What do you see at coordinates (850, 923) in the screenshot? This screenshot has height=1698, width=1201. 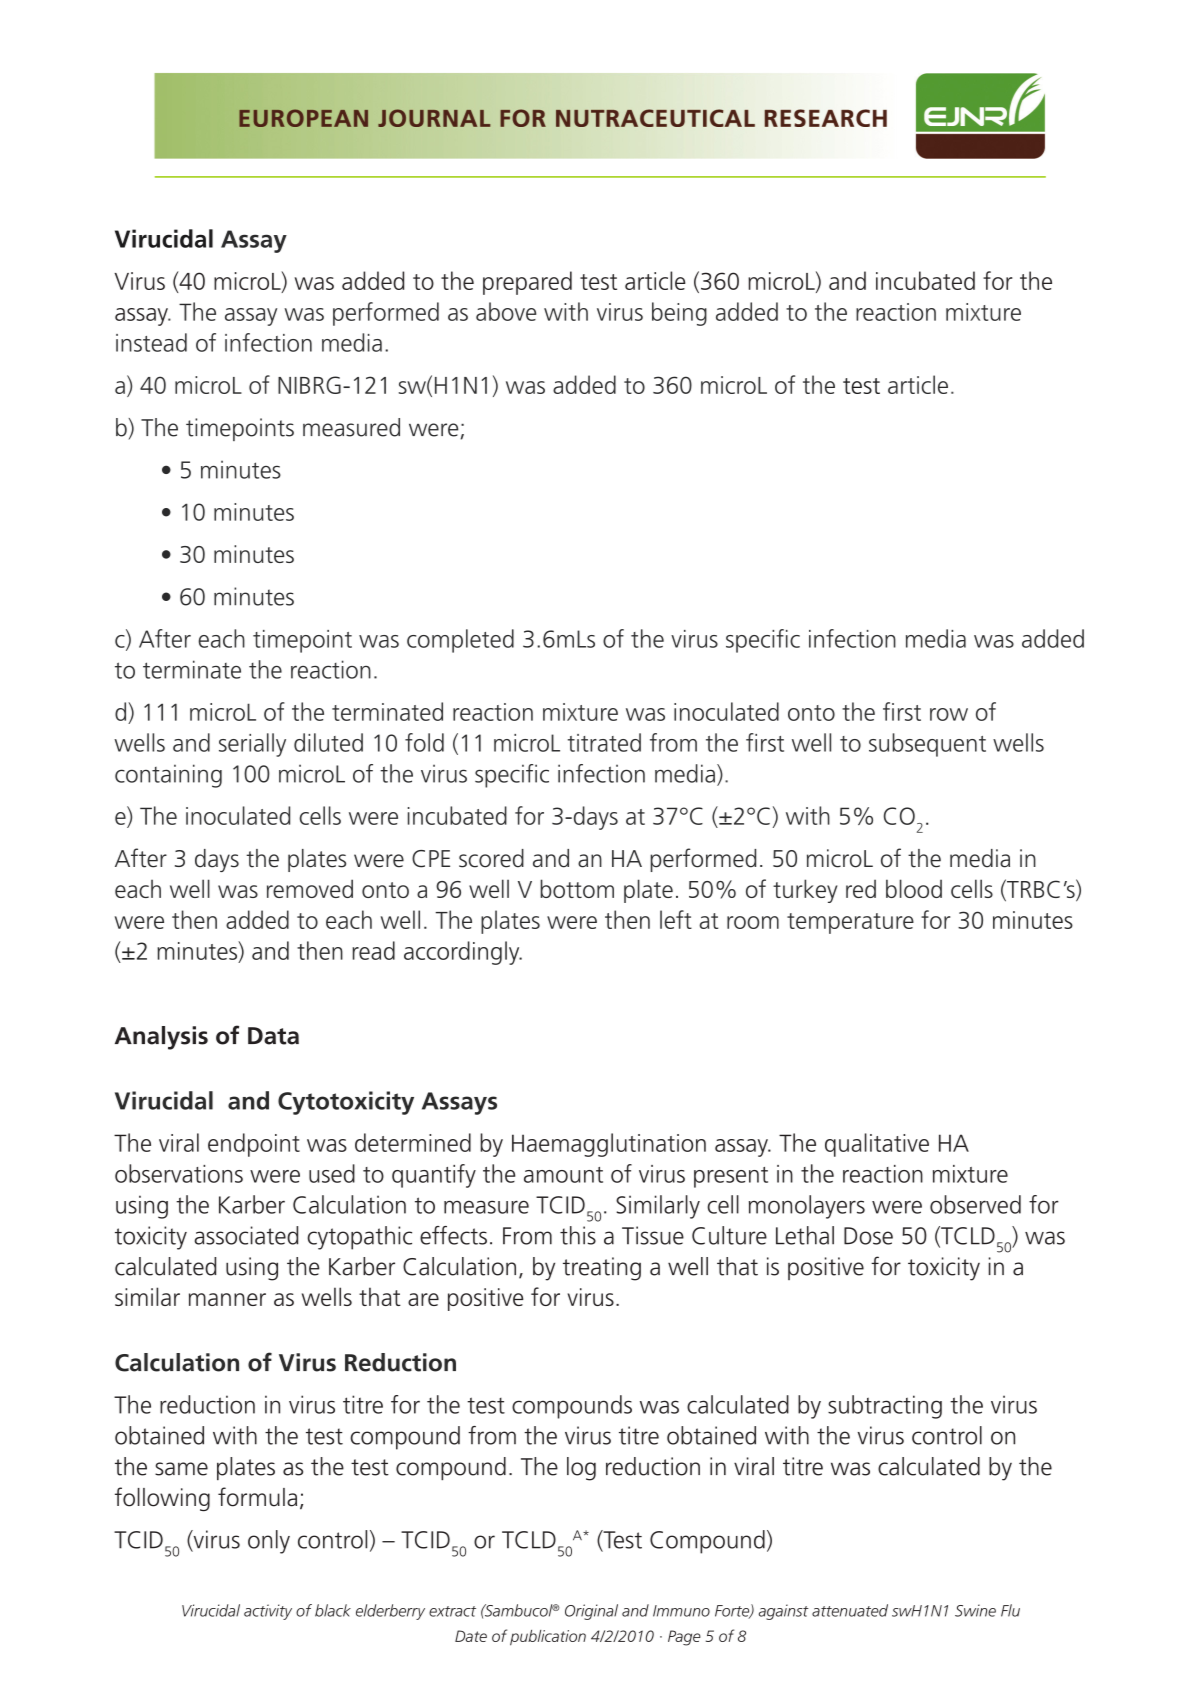 I see `temperature` at bounding box center [850, 923].
